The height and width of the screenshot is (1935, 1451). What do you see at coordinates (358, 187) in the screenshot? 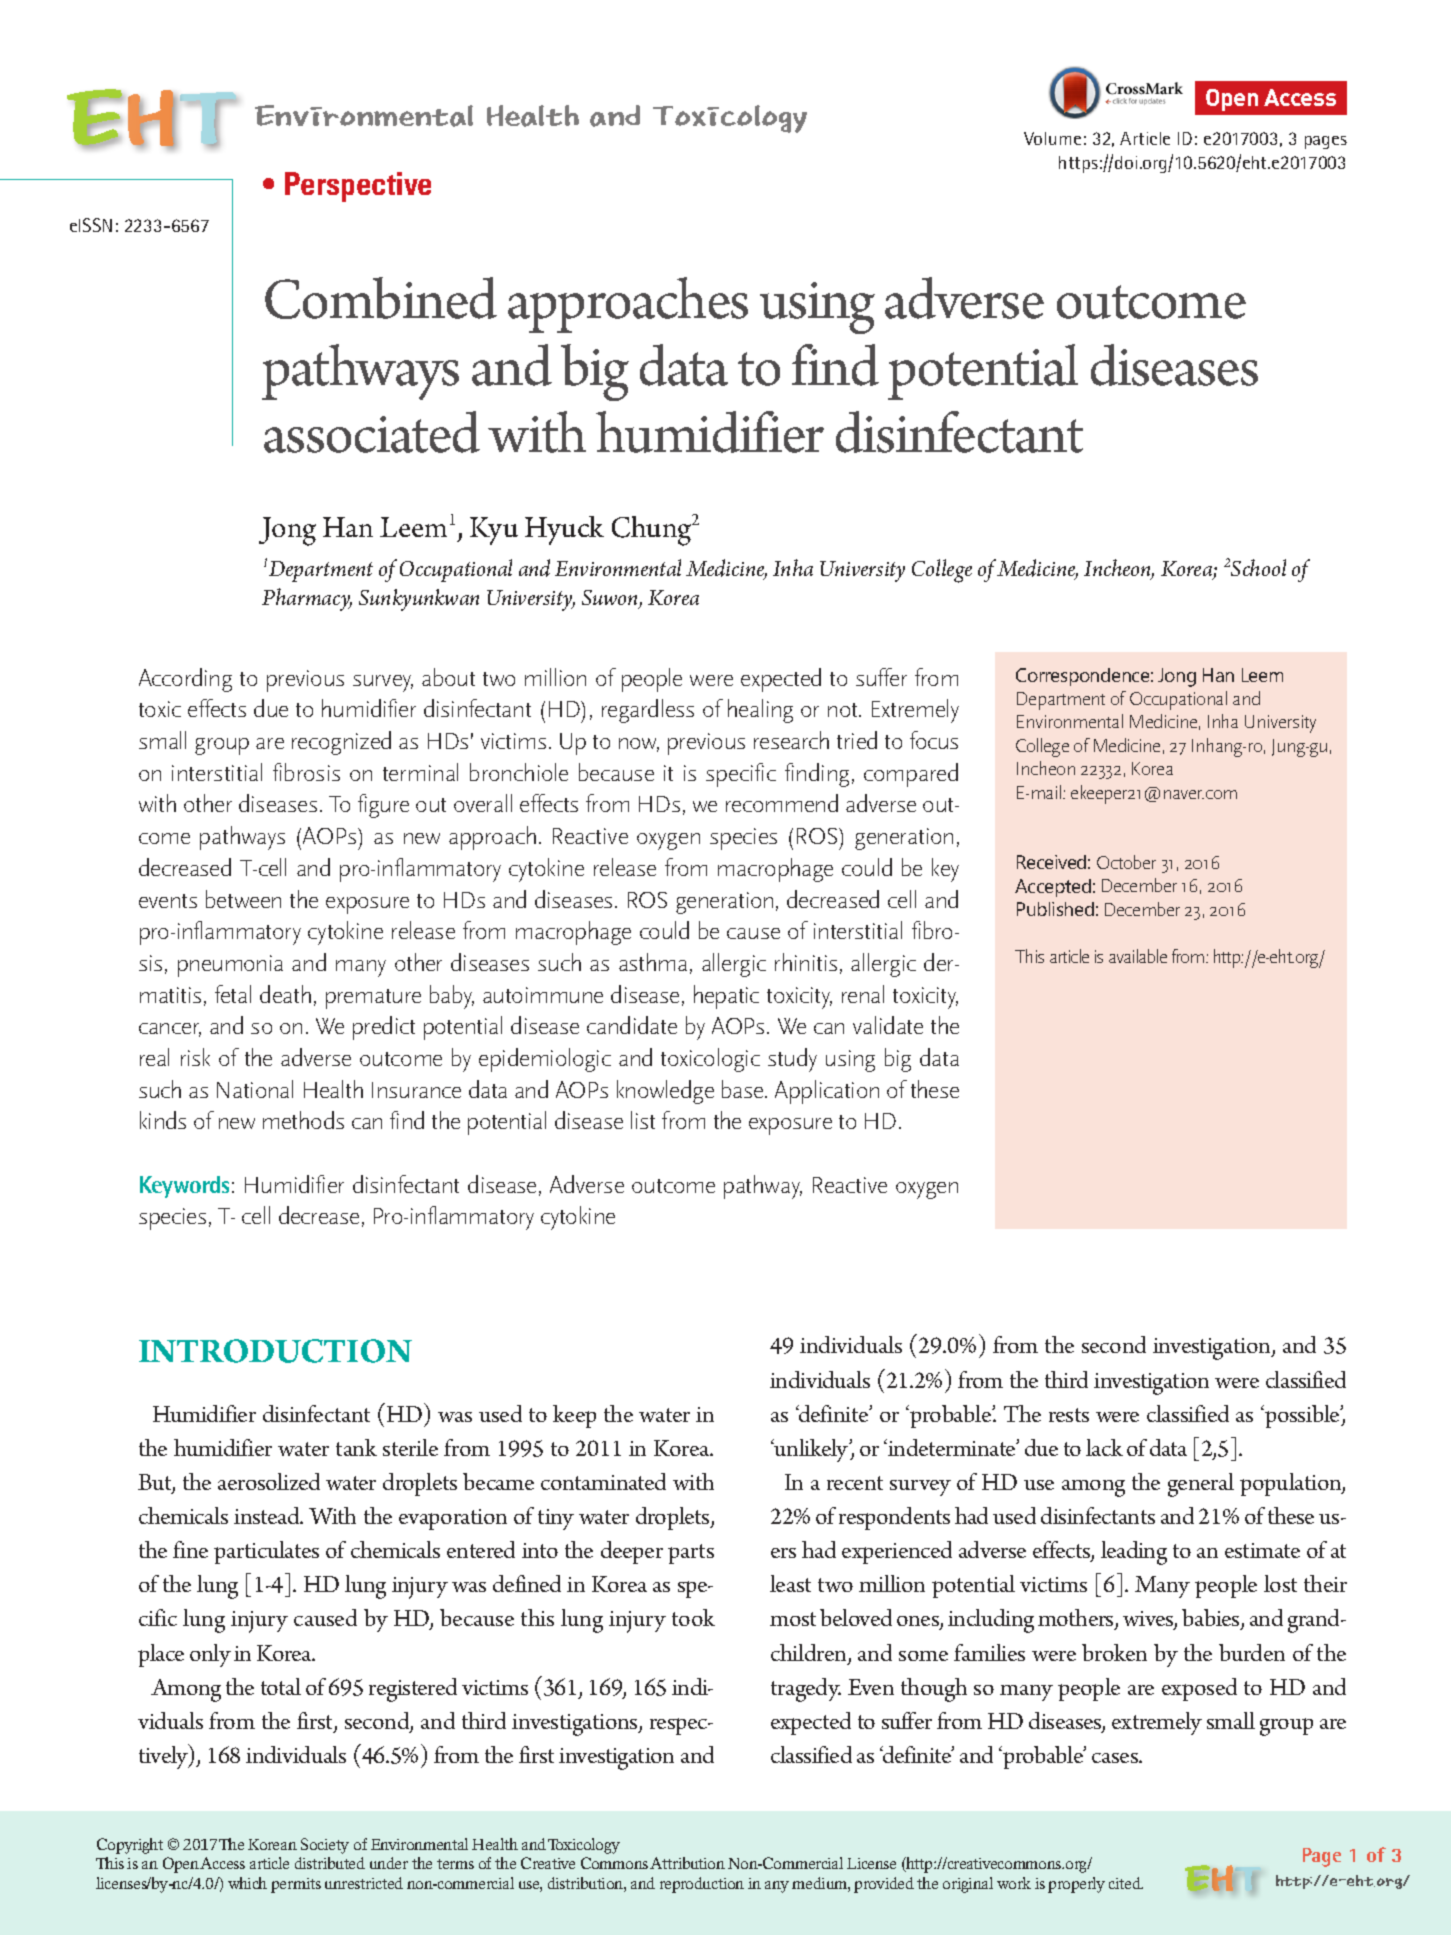
I see `Perspective` at bounding box center [358, 187].
